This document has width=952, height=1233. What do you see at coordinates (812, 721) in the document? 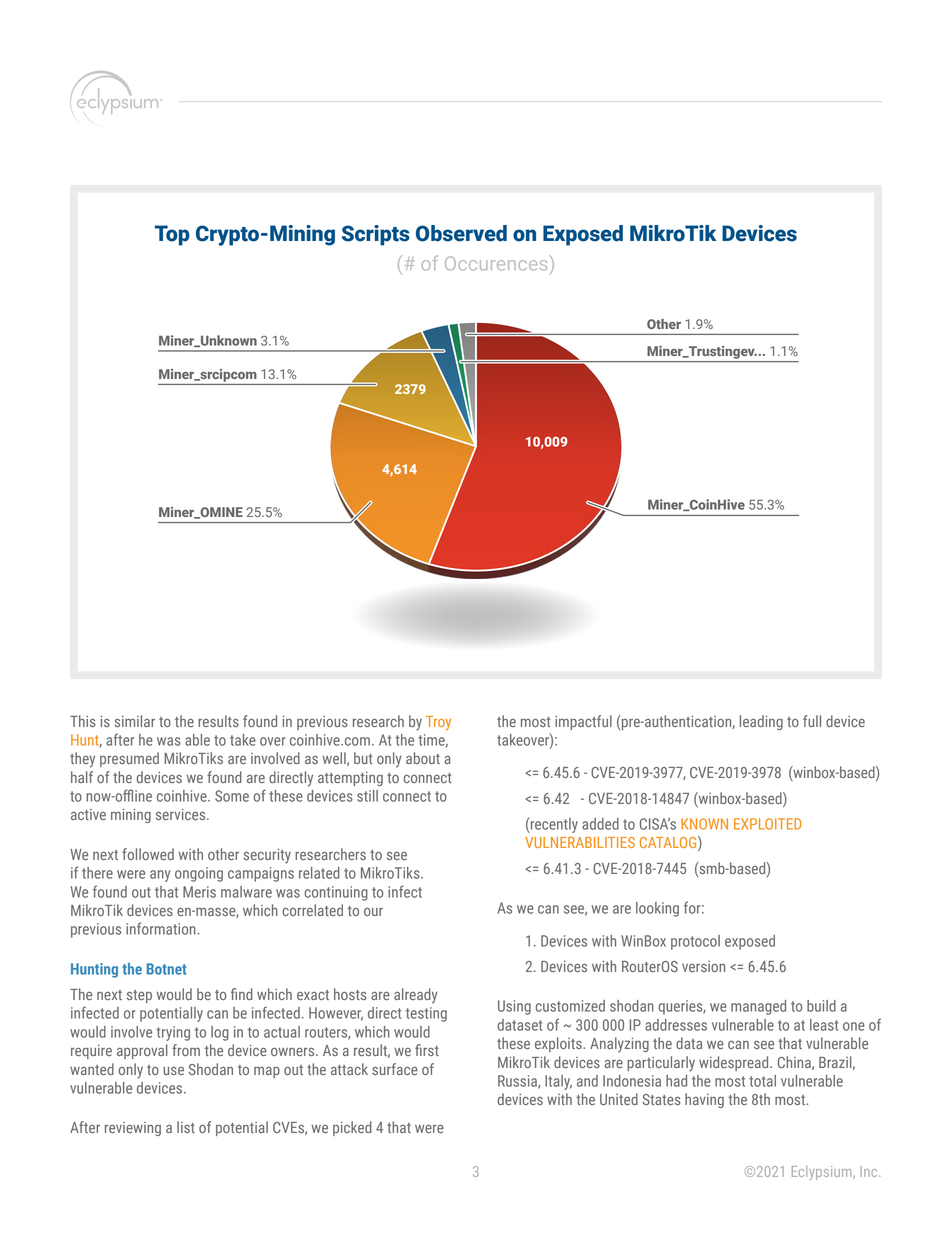
I see `full` at bounding box center [812, 721].
